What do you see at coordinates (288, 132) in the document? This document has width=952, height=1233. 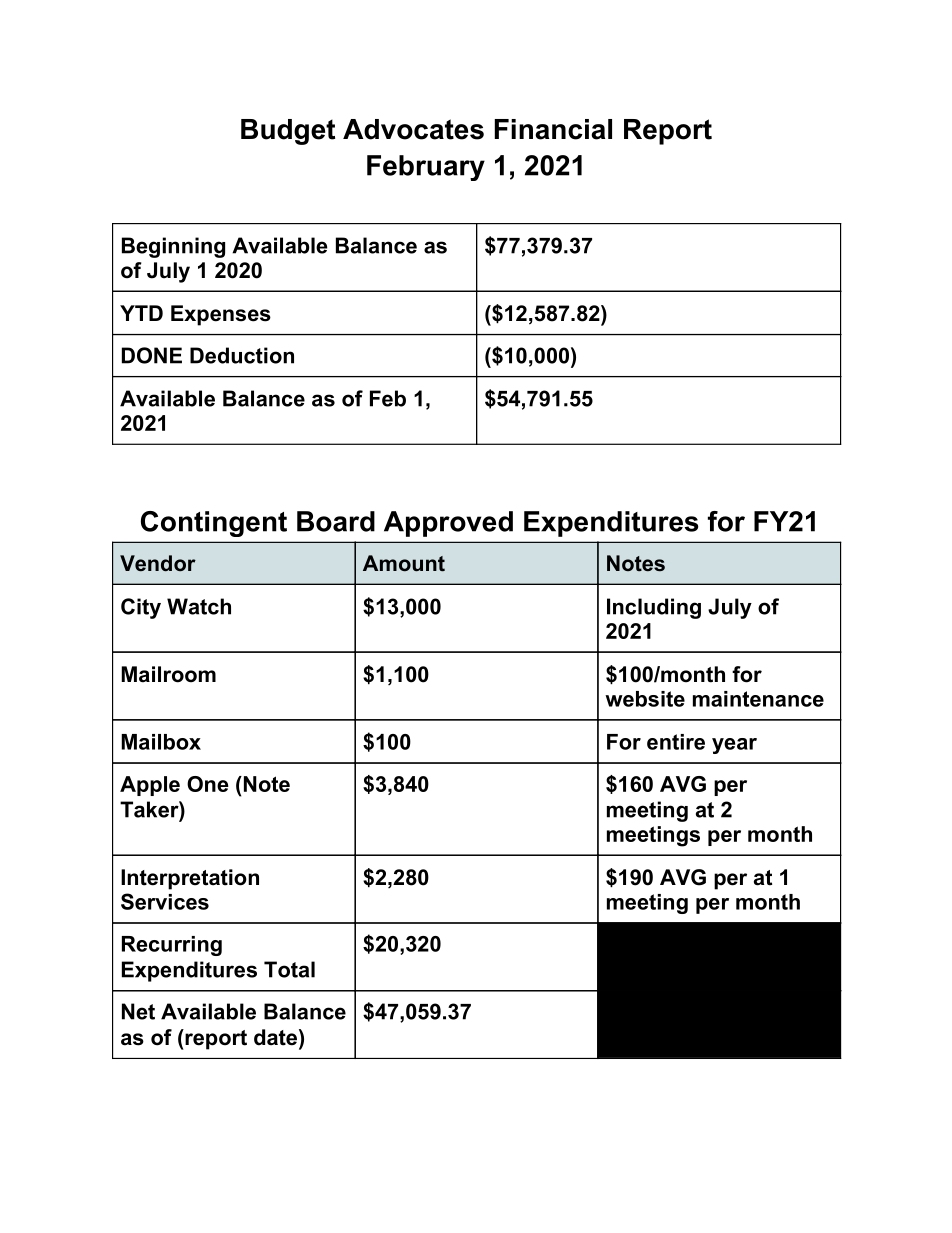 I see `Budget` at bounding box center [288, 132].
